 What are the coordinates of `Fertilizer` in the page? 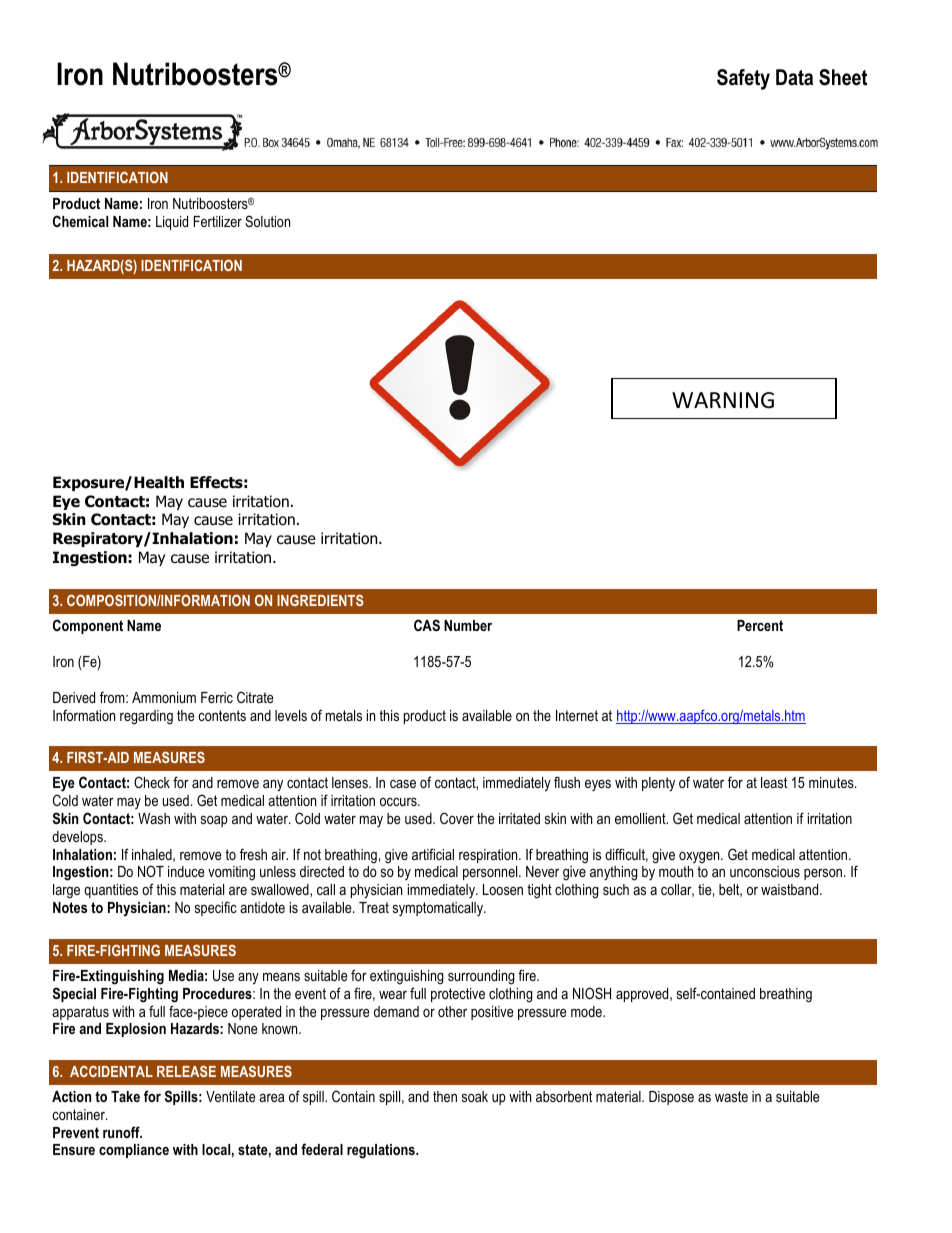 It's located at (218, 221).
